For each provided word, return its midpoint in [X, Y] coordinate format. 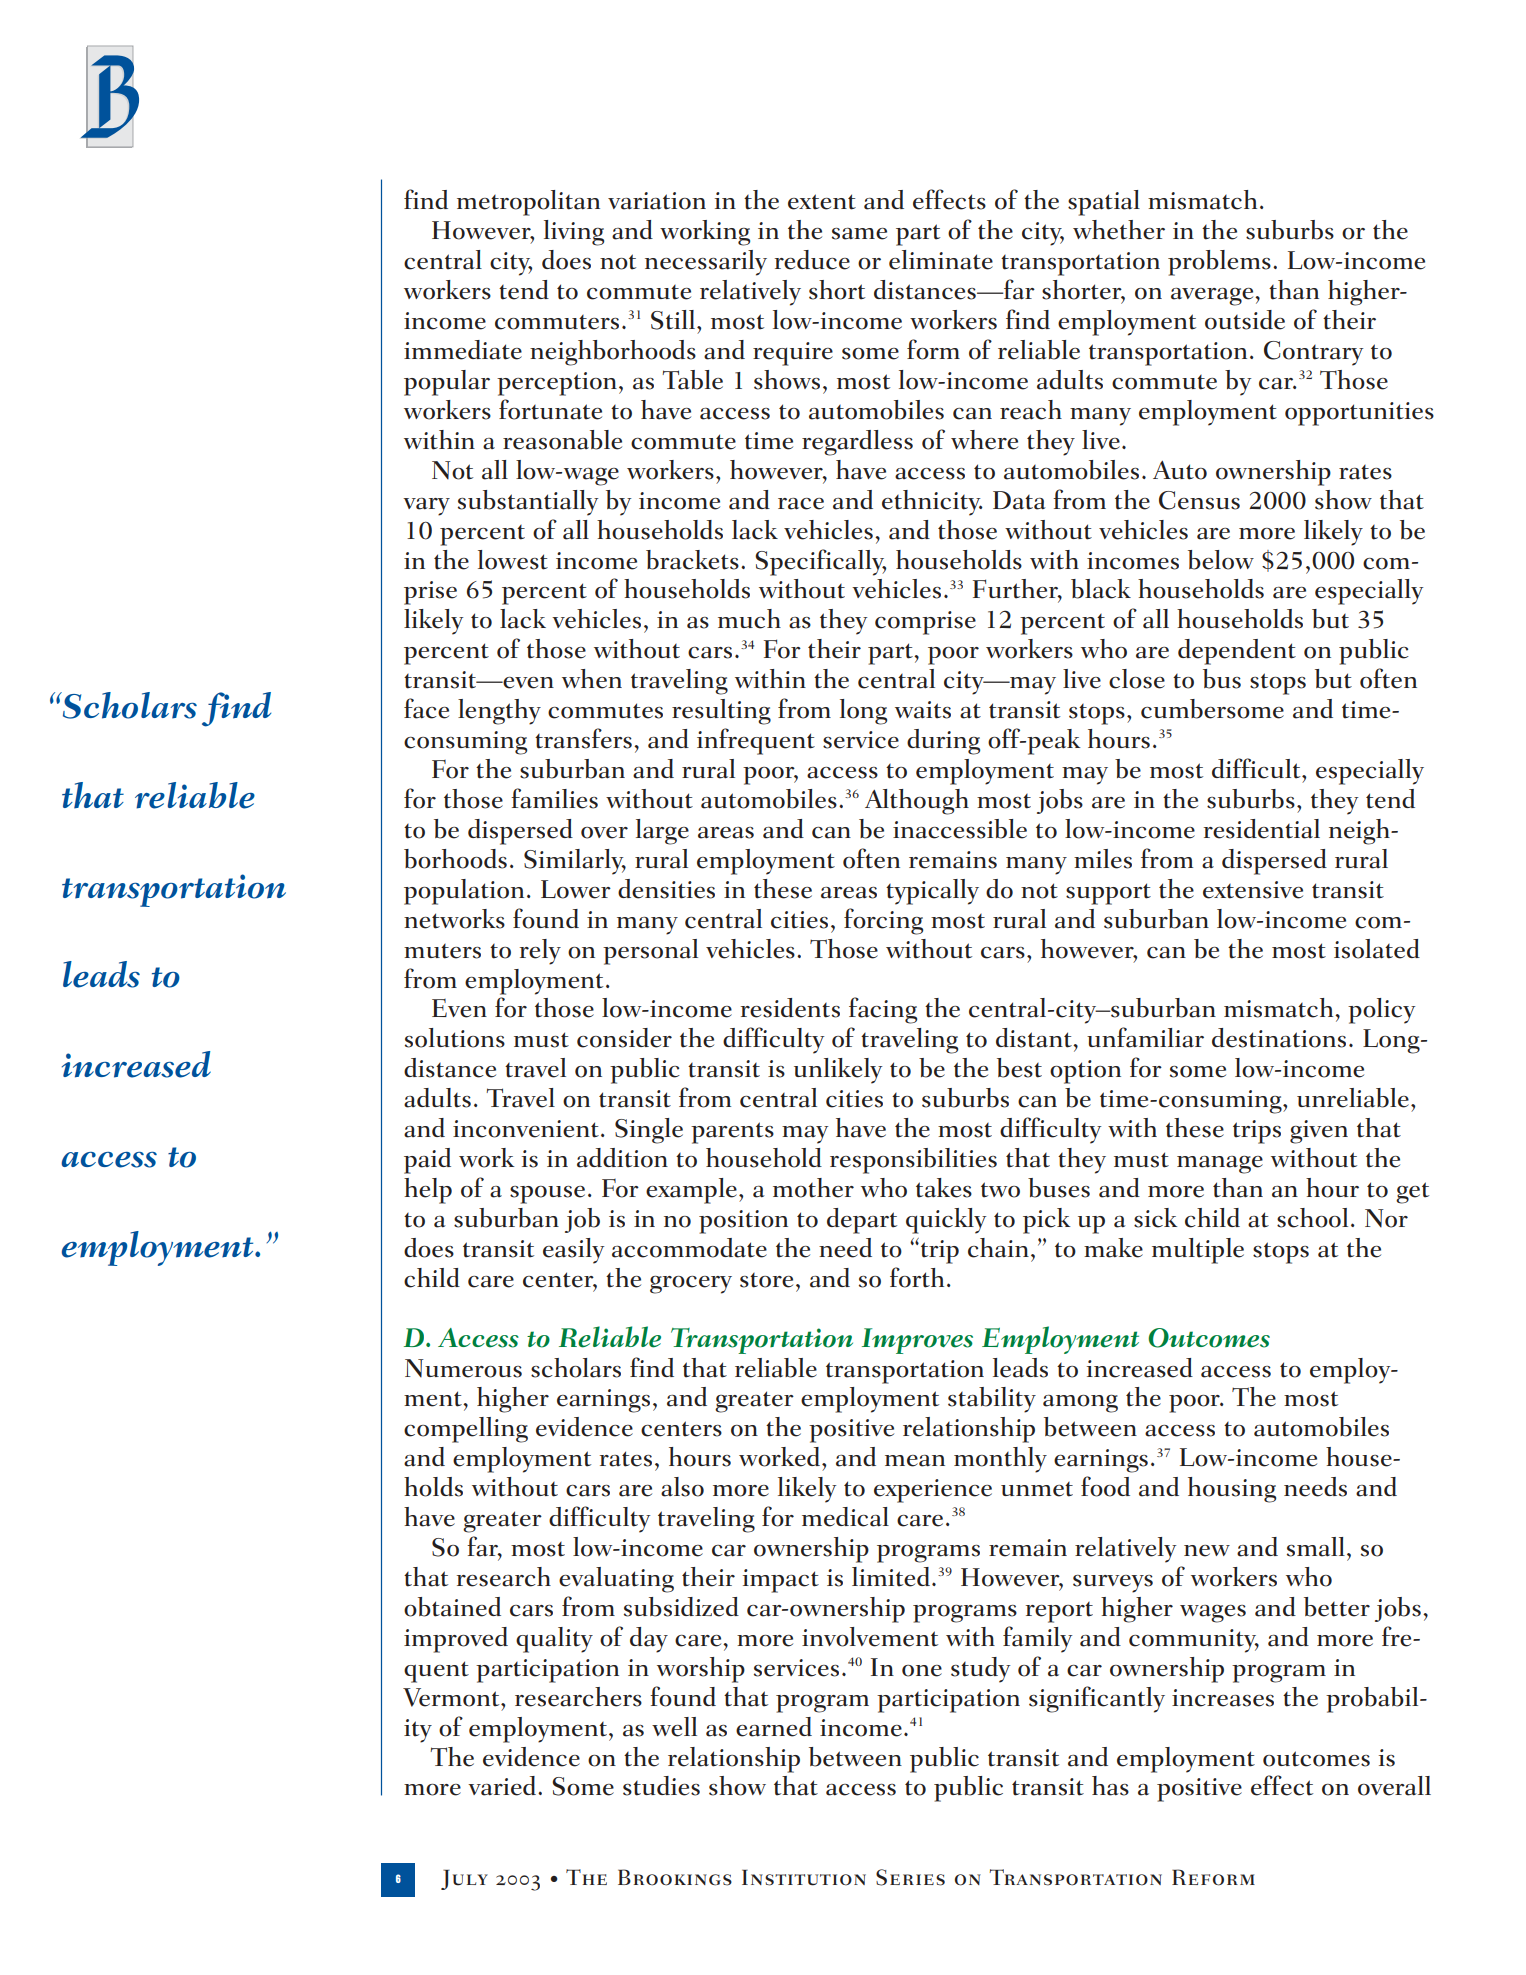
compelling [466, 1430]
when [592, 679]
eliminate [941, 260]
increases [1223, 1698]
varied [503, 1786]
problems [1219, 263]
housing [1232, 1490]
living [574, 233]
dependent [1237, 652]
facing [883, 1010]
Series [910, 1877]
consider [624, 1038]
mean [915, 1461]
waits [923, 710]
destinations [1279, 1038]
